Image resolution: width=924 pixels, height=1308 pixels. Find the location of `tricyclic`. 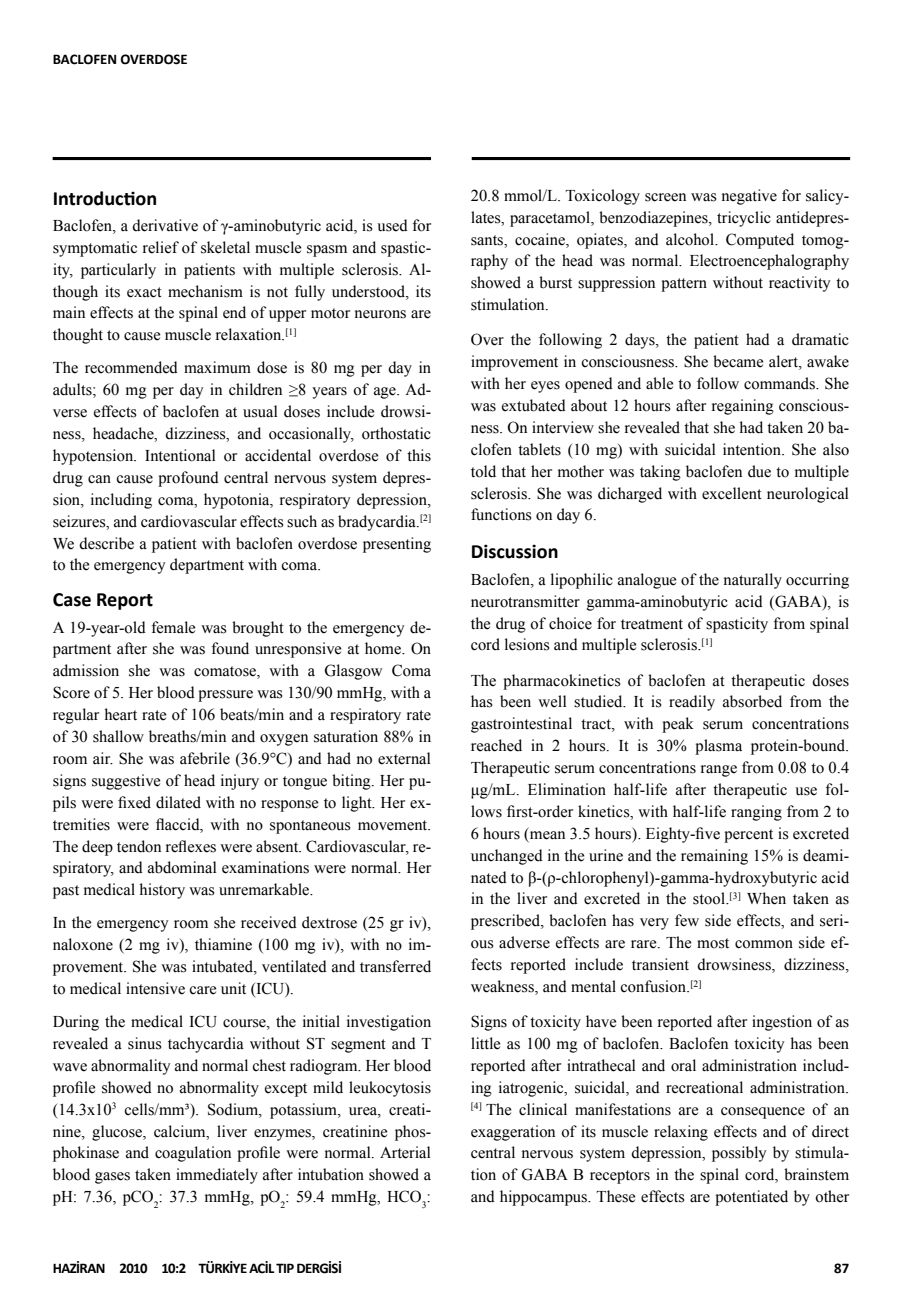

tricyclic is located at coordinates (744, 219).
